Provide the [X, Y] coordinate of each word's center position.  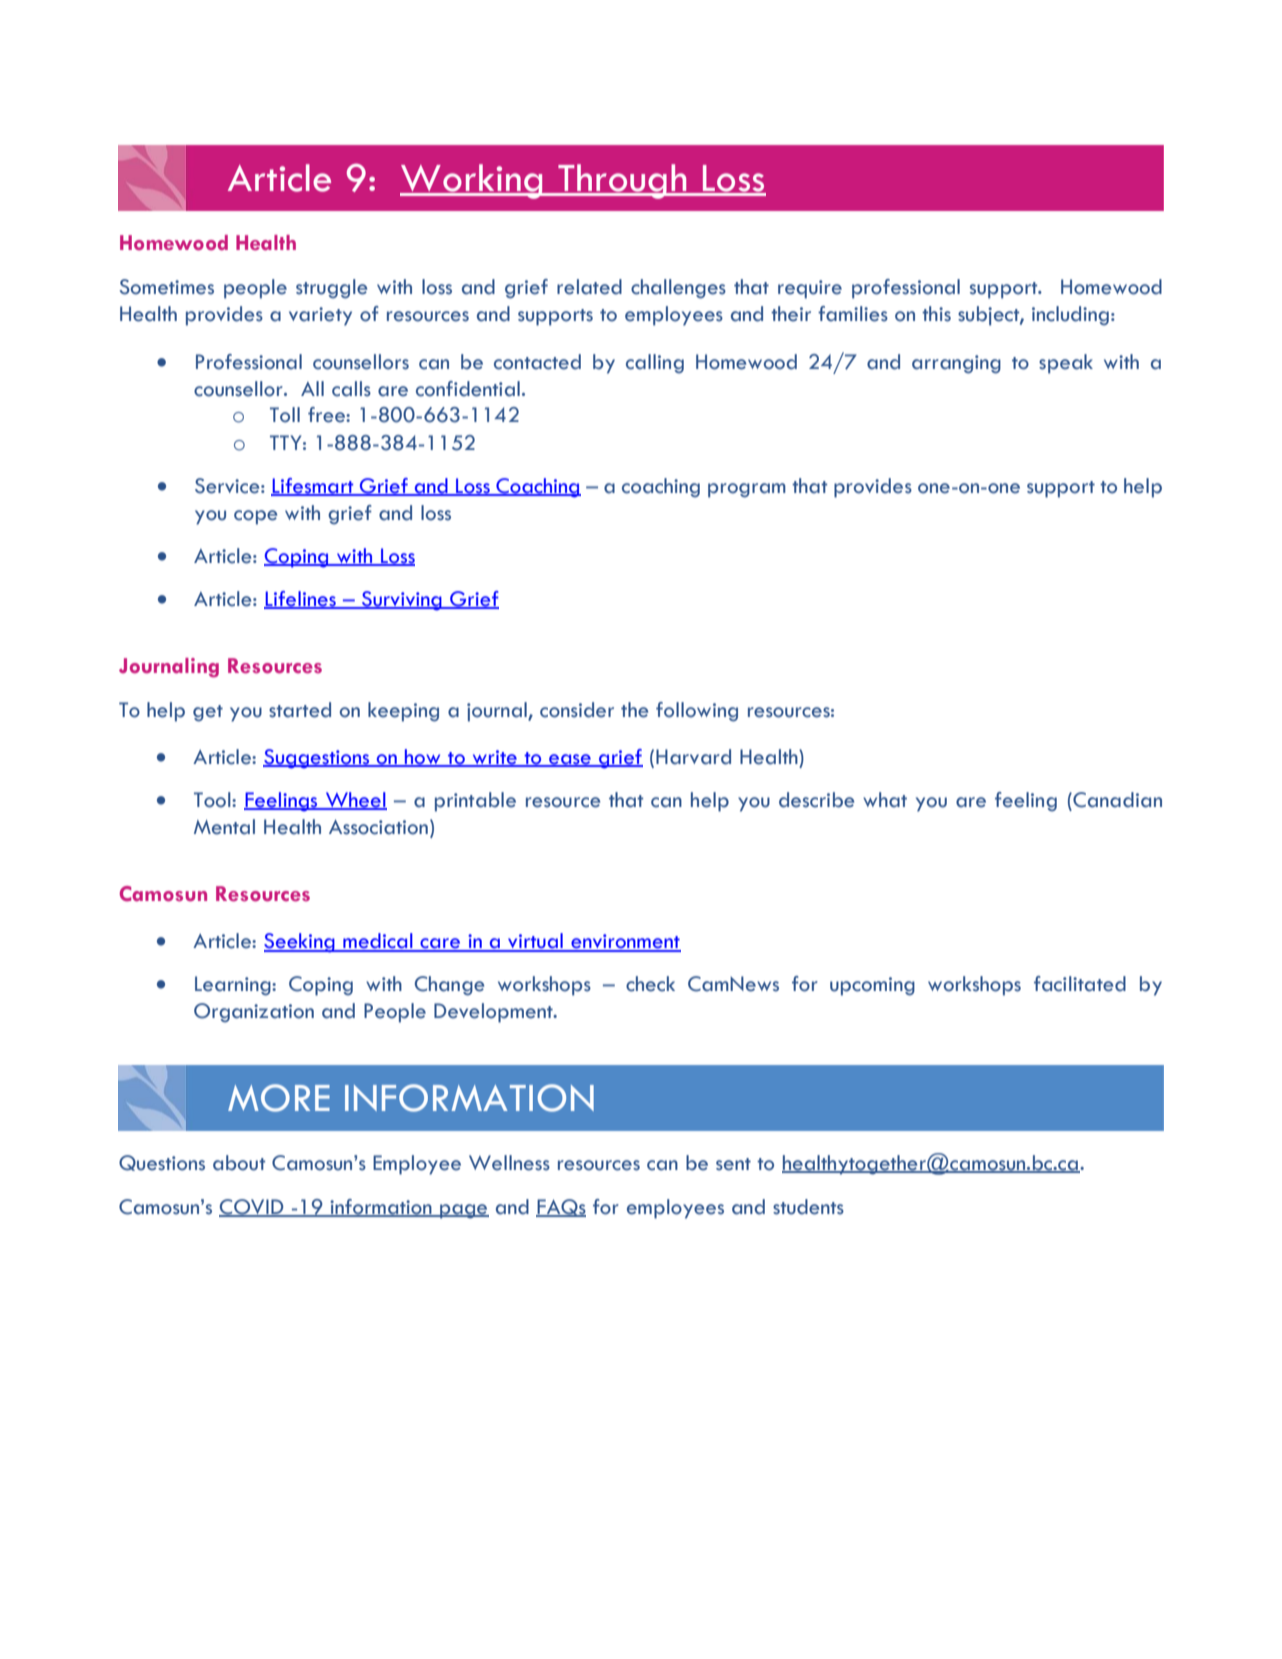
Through [622, 181]
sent [733, 1164]
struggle [331, 289]
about [239, 1163]
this [936, 314]
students [808, 1207]
